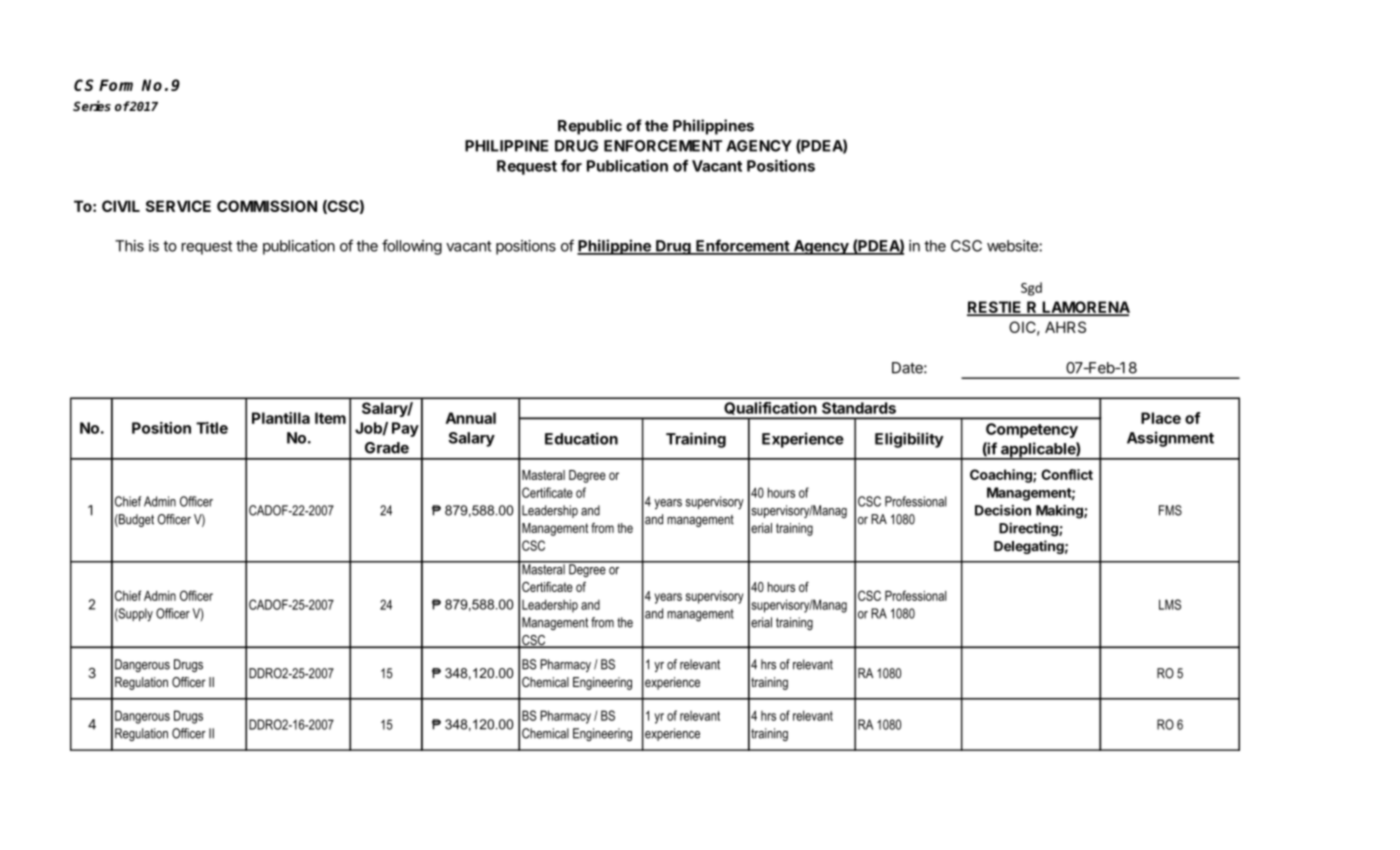 The image size is (1400, 850). What do you see at coordinates (129, 246) in the page?
I see `This` at bounding box center [129, 246].
